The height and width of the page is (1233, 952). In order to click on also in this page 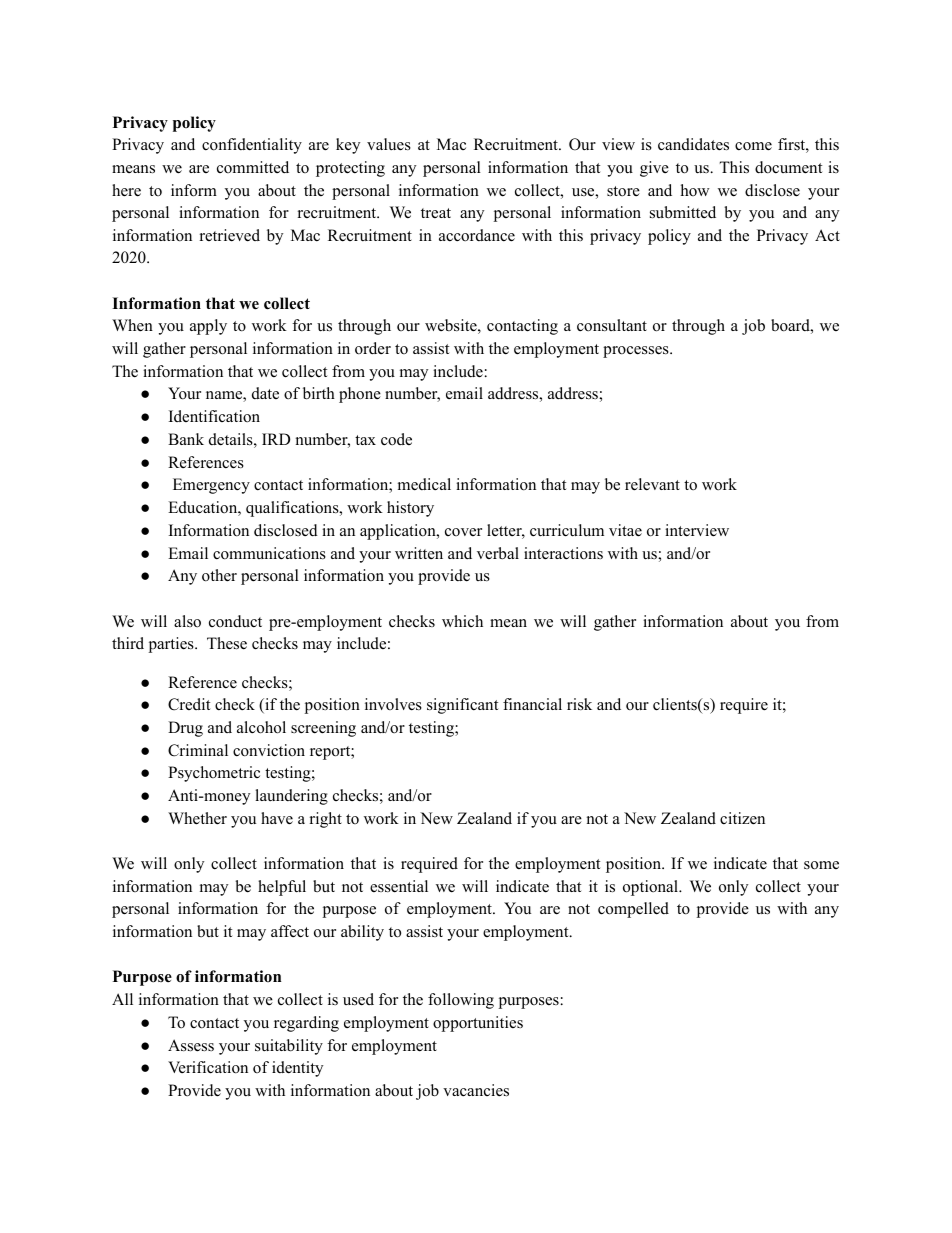, I will do `click(187, 621)`.
